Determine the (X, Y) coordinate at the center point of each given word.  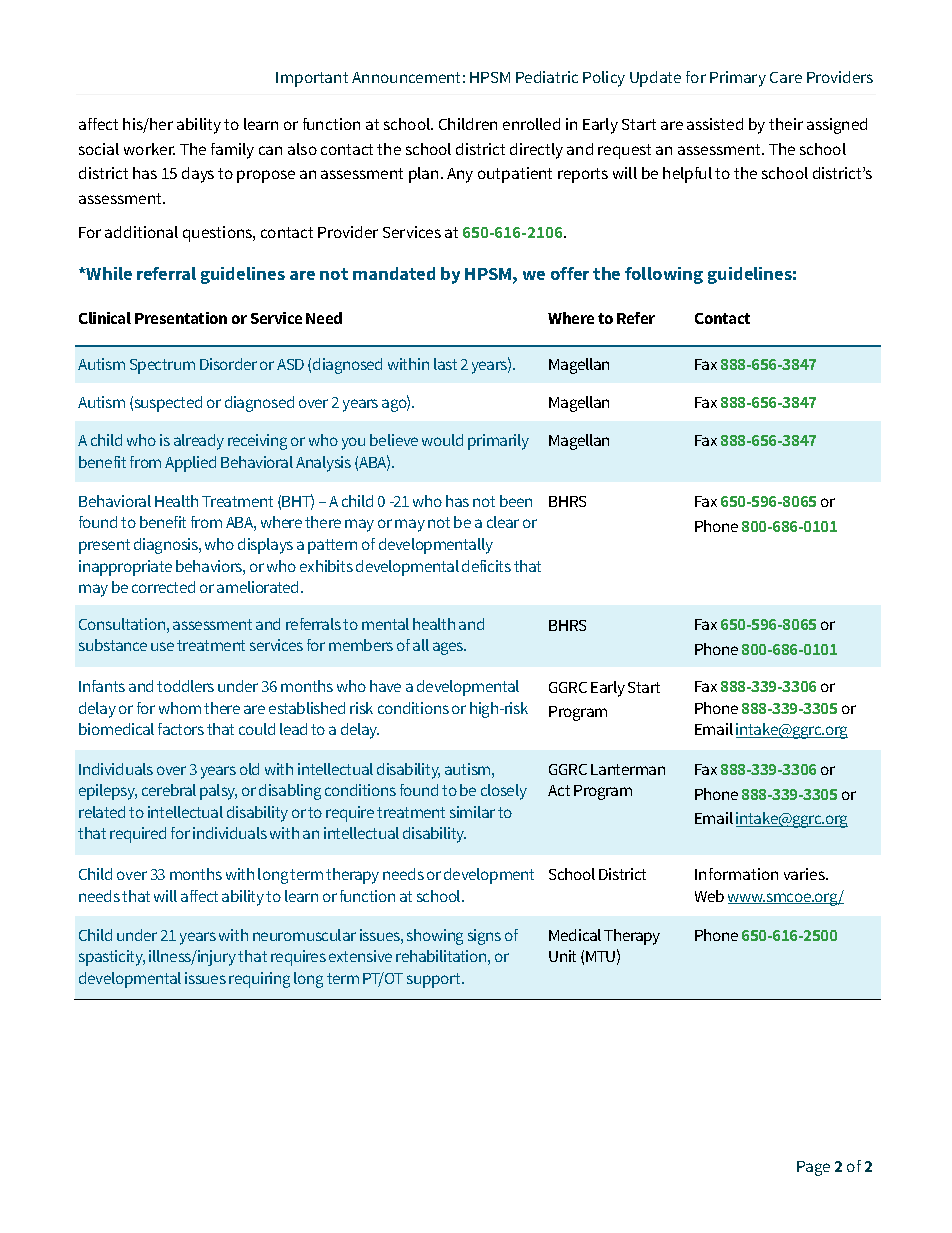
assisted (715, 124)
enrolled (531, 124)
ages (449, 648)
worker (149, 149)
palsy (218, 792)
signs (484, 937)
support (435, 980)
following (664, 275)
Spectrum (162, 366)
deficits (486, 566)
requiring (259, 980)
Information (736, 874)
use (162, 646)
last (445, 364)
